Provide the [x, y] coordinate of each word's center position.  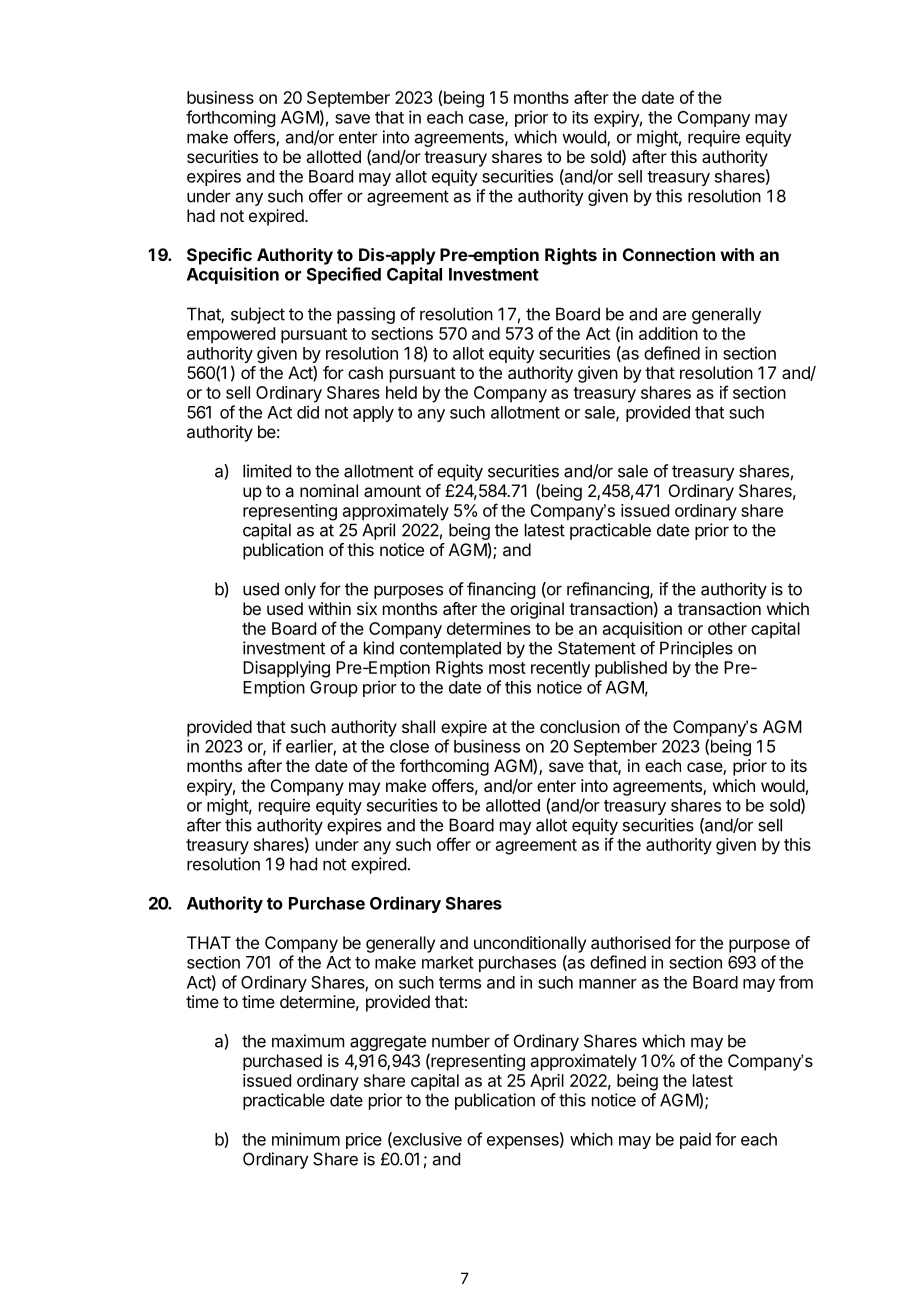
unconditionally [530, 944]
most [507, 668]
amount [392, 491]
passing [366, 315]
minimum [306, 1139]
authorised [630, 942]
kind [379, 648]
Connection [669, 254]
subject [258, 315]
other [727, 628]
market [448, 962]
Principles [696, 649]
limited [267, 471]
